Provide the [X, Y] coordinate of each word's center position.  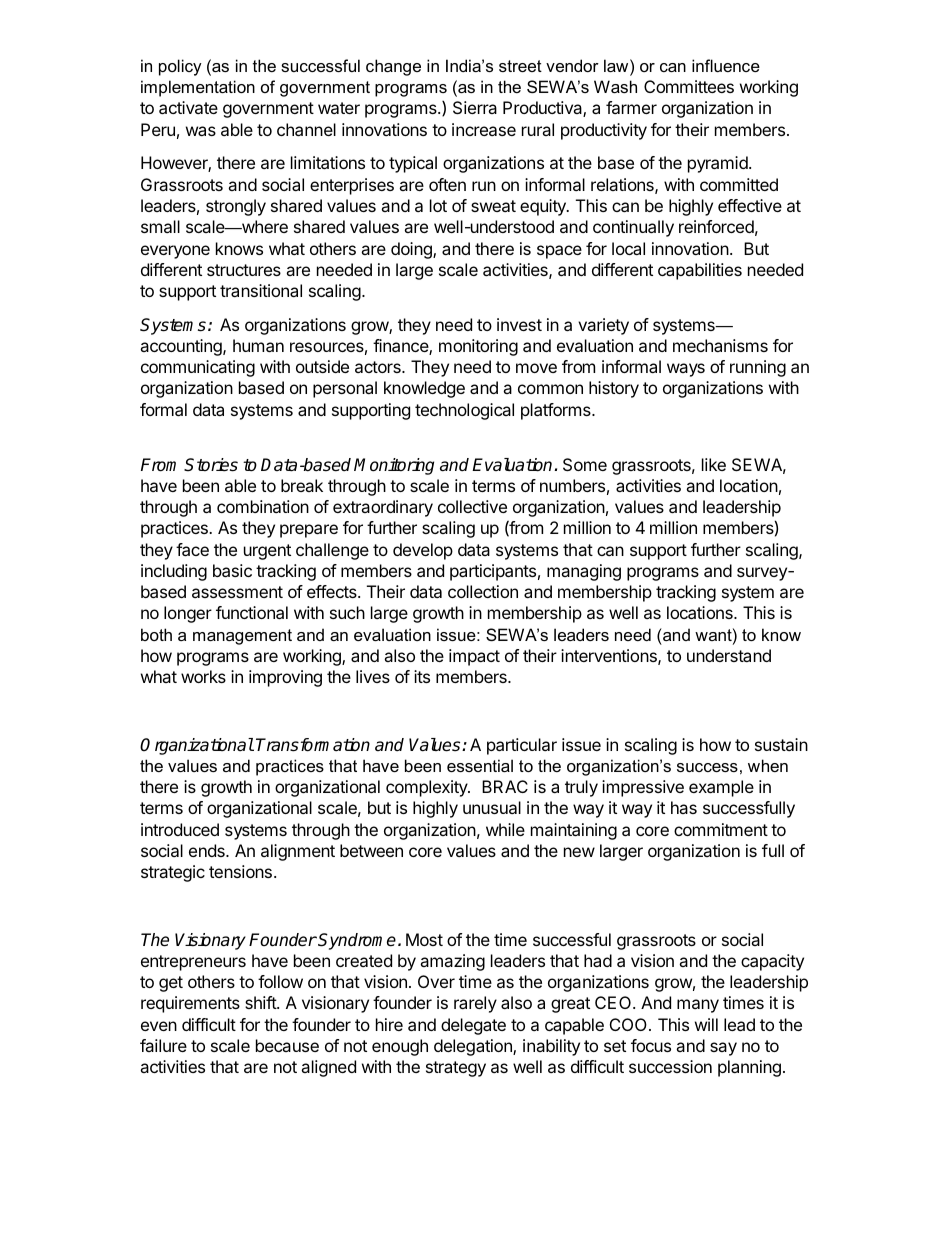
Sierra [475, 107]
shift [261, 1002]
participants [493, 572]
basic [232, 570]
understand [729, 655]
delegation [474, 1047]
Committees [689, 86]
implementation [198, 88]
